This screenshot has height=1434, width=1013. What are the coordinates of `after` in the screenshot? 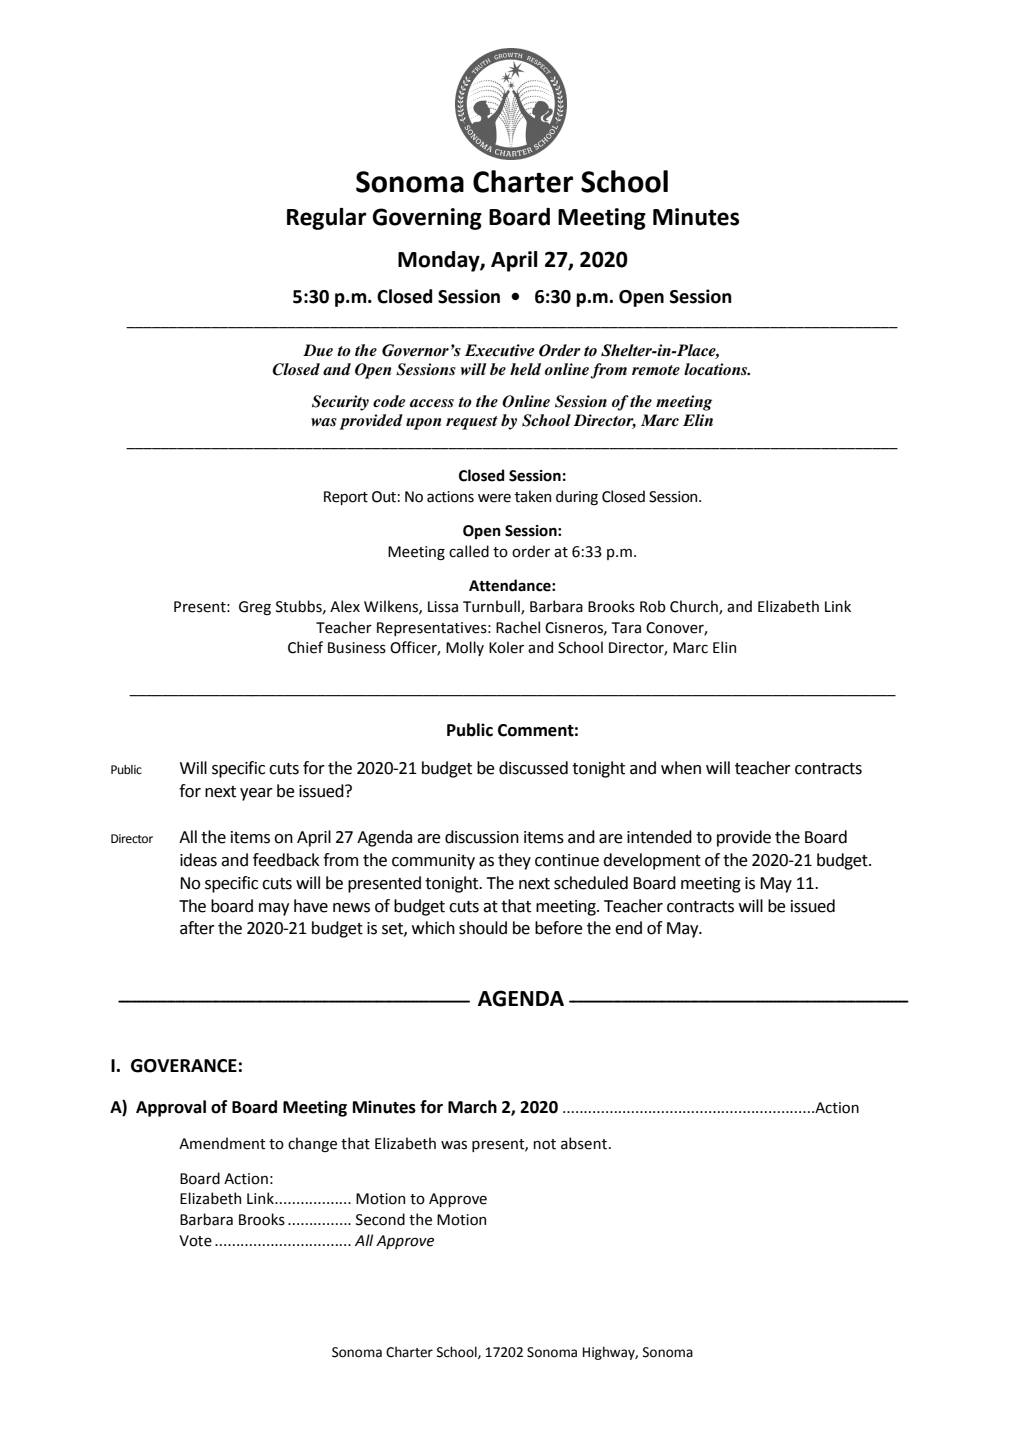 It's located at (197, 928).
